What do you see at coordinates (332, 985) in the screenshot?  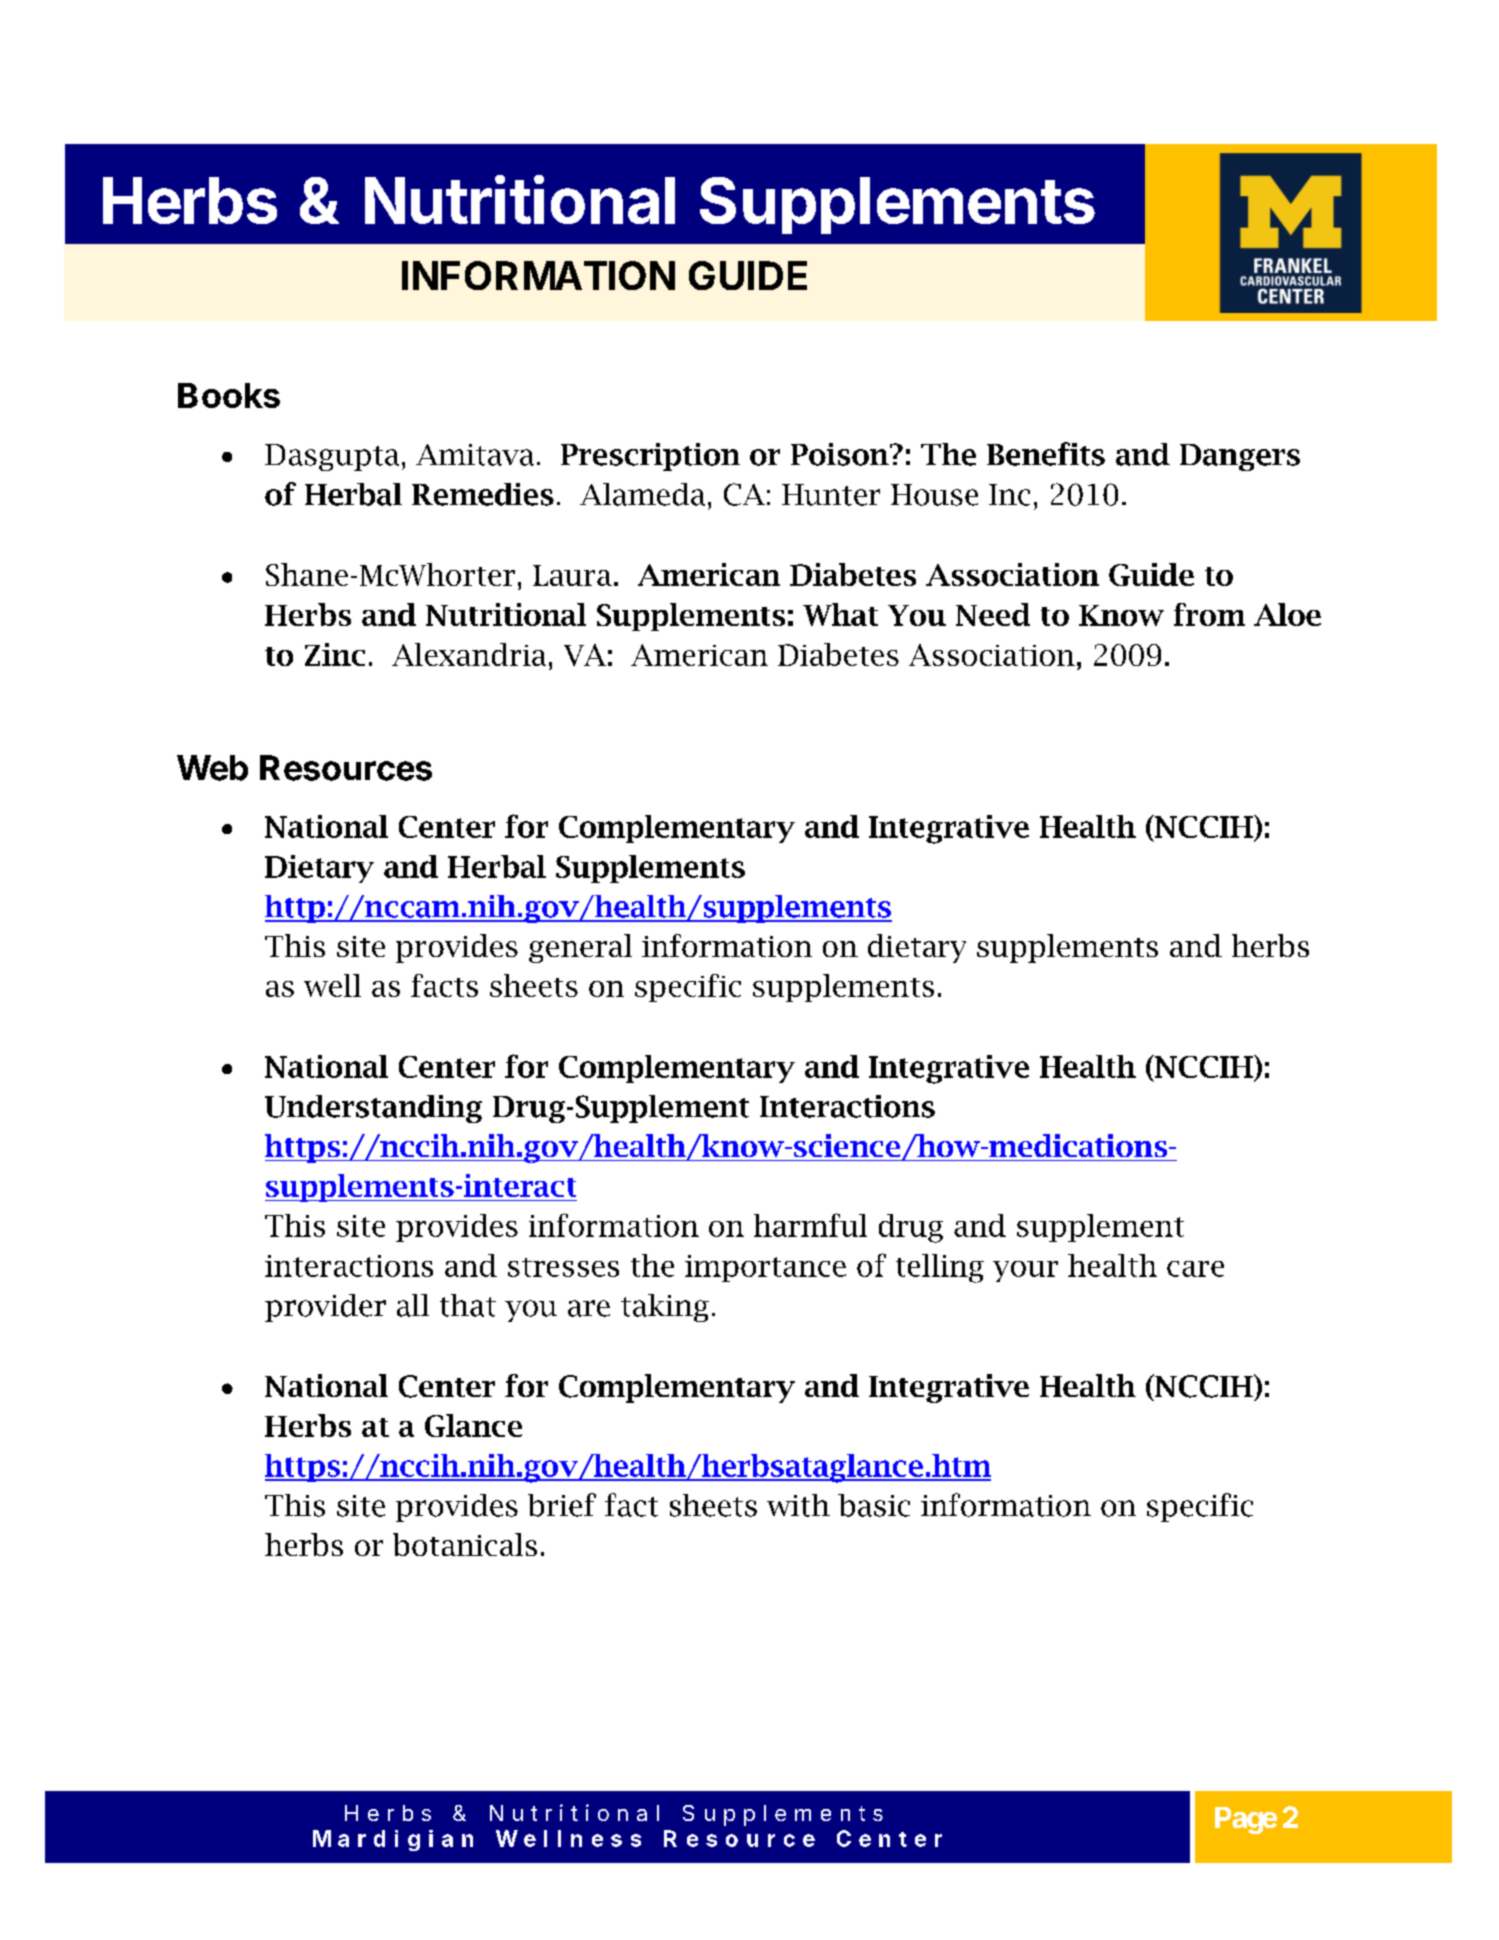 I see `well` at bounding box center [332, 985].
